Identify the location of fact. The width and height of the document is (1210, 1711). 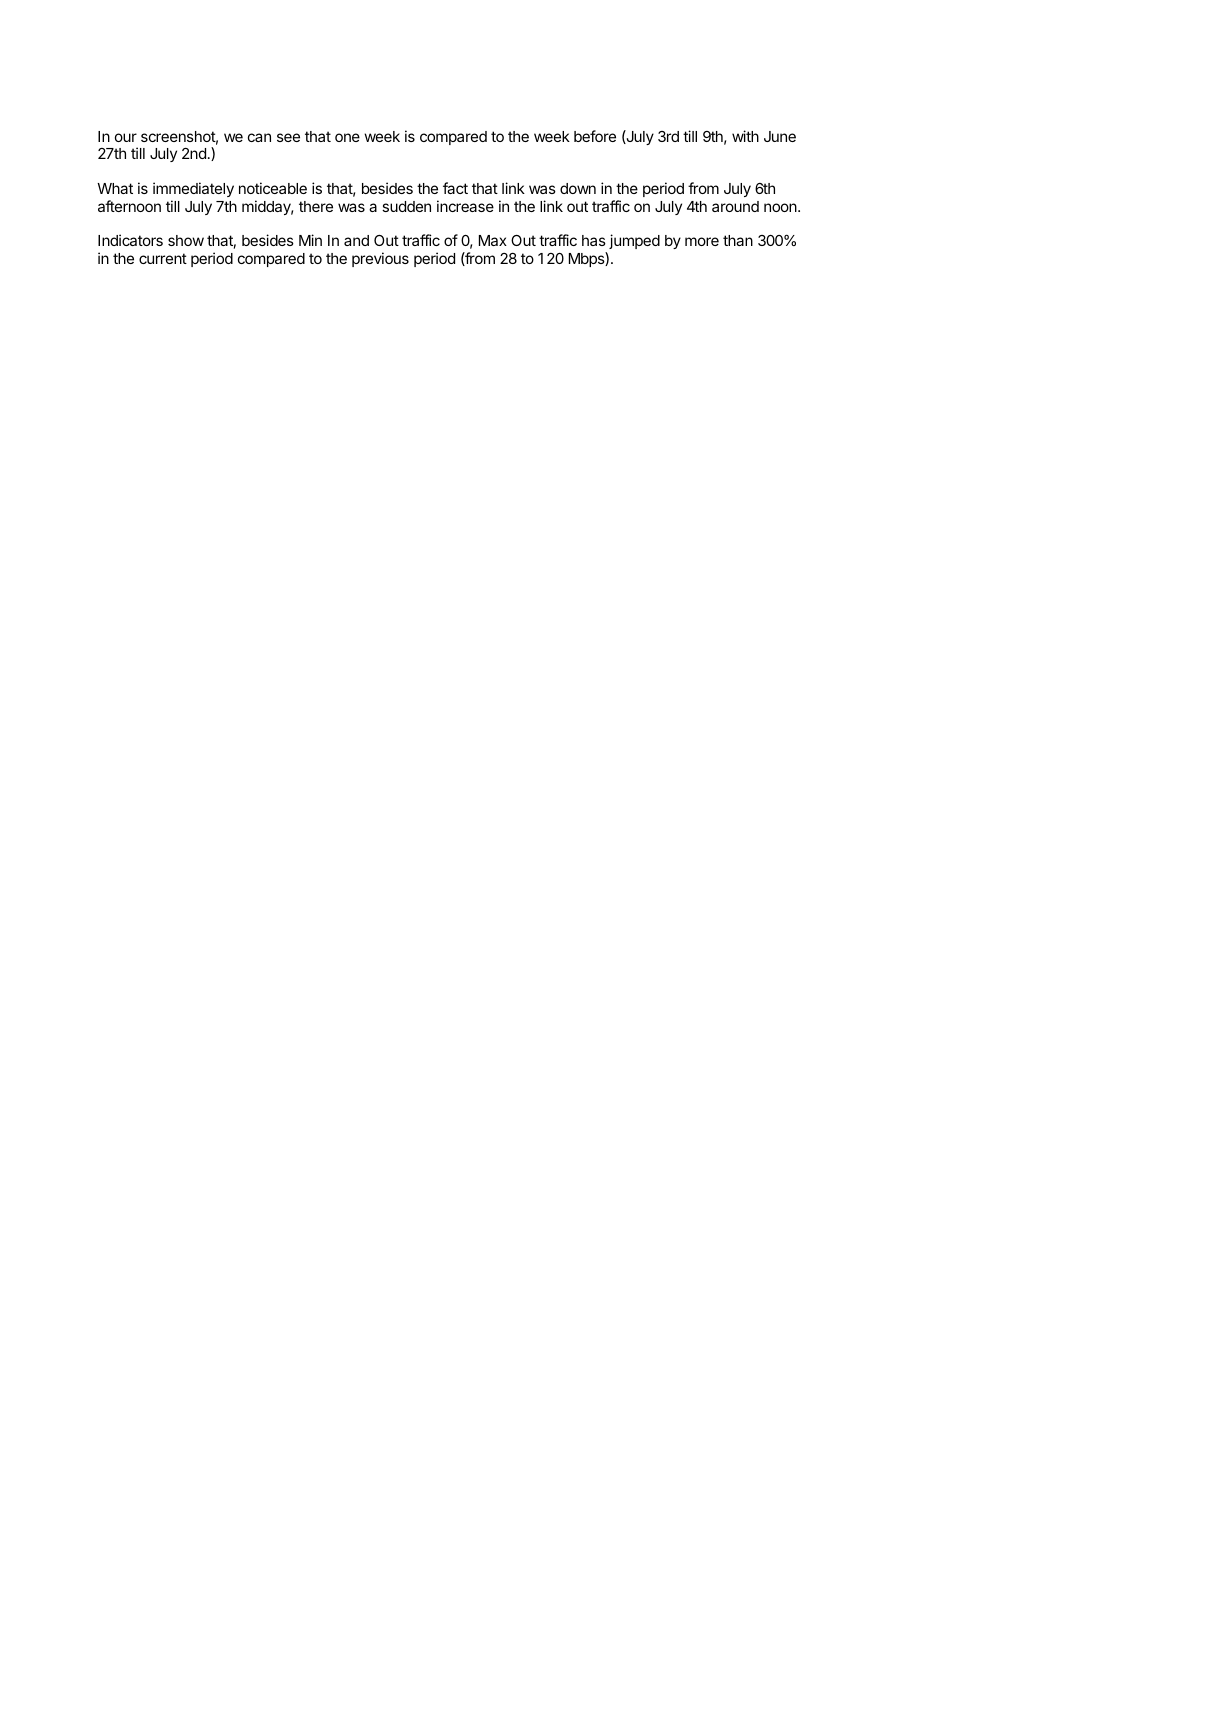
(455, 188).
